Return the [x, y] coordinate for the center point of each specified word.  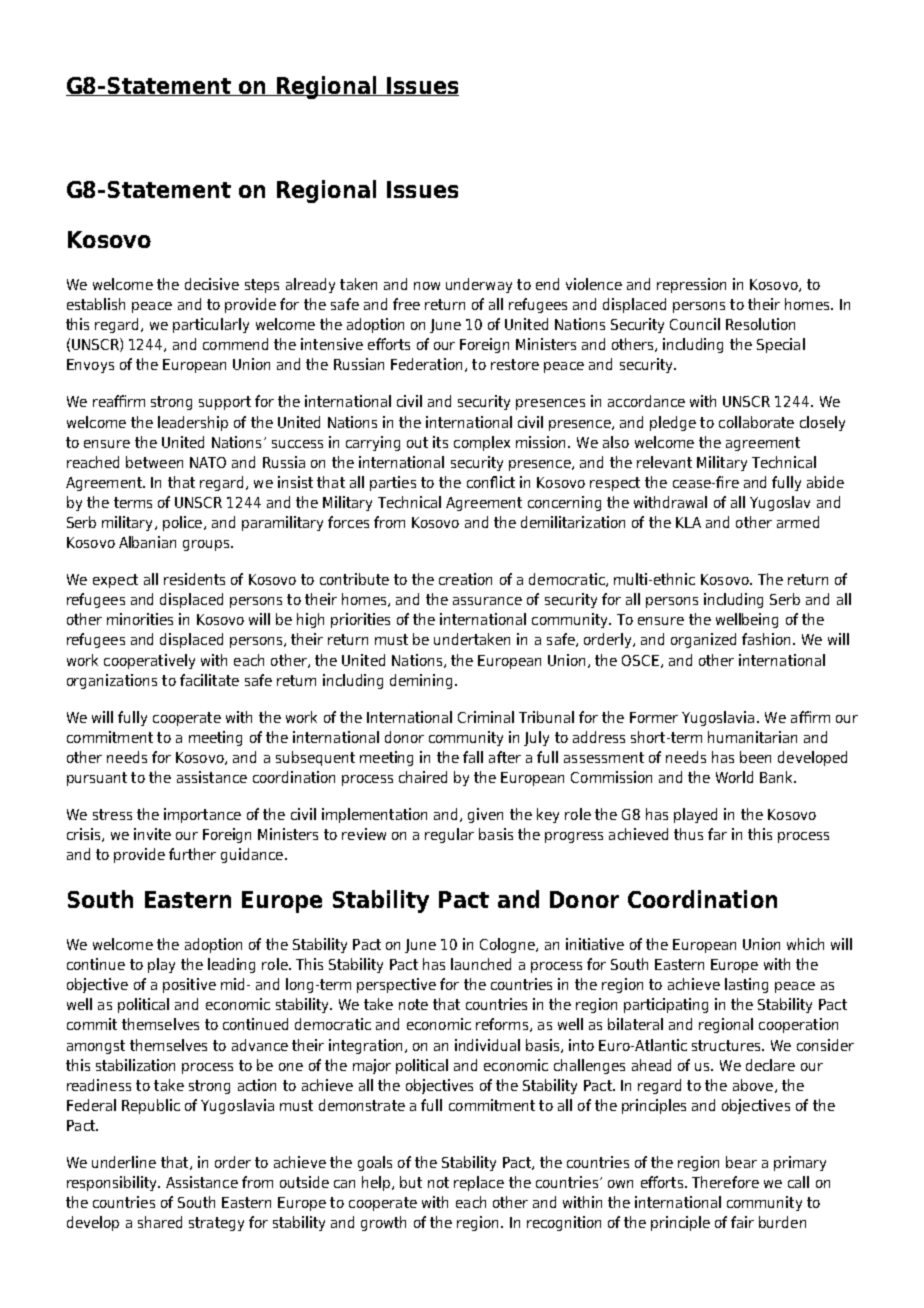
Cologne [508, 945]
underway [479, 285]
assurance [487, 601]
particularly [211, 325]
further [192, 854]
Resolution [760, 324]
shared [160, 1222]
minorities [140, 619]
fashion [766, 639]
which [805, 944]
